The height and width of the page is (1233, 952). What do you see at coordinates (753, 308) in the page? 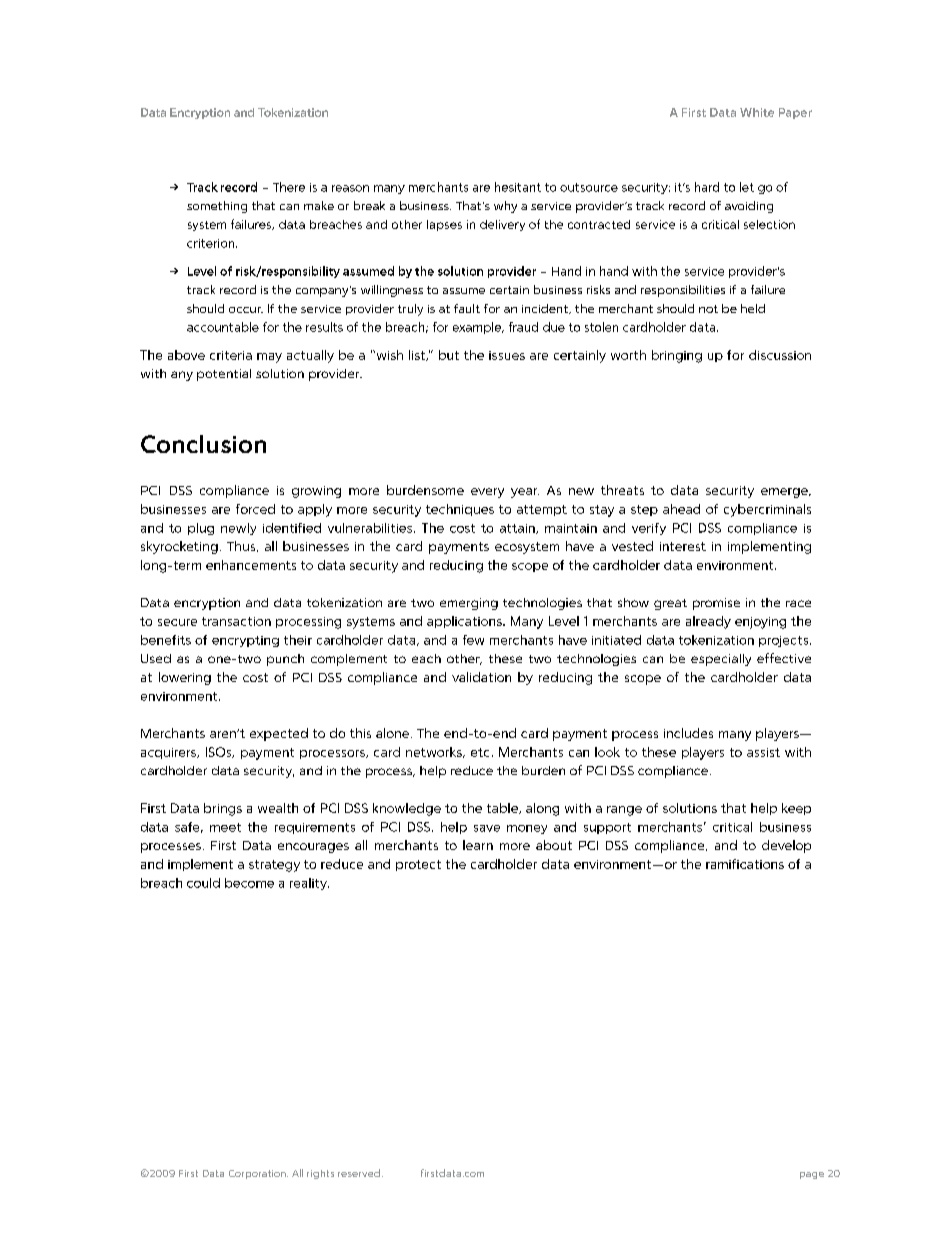
I see `held` at bounding box center [753, 308].
